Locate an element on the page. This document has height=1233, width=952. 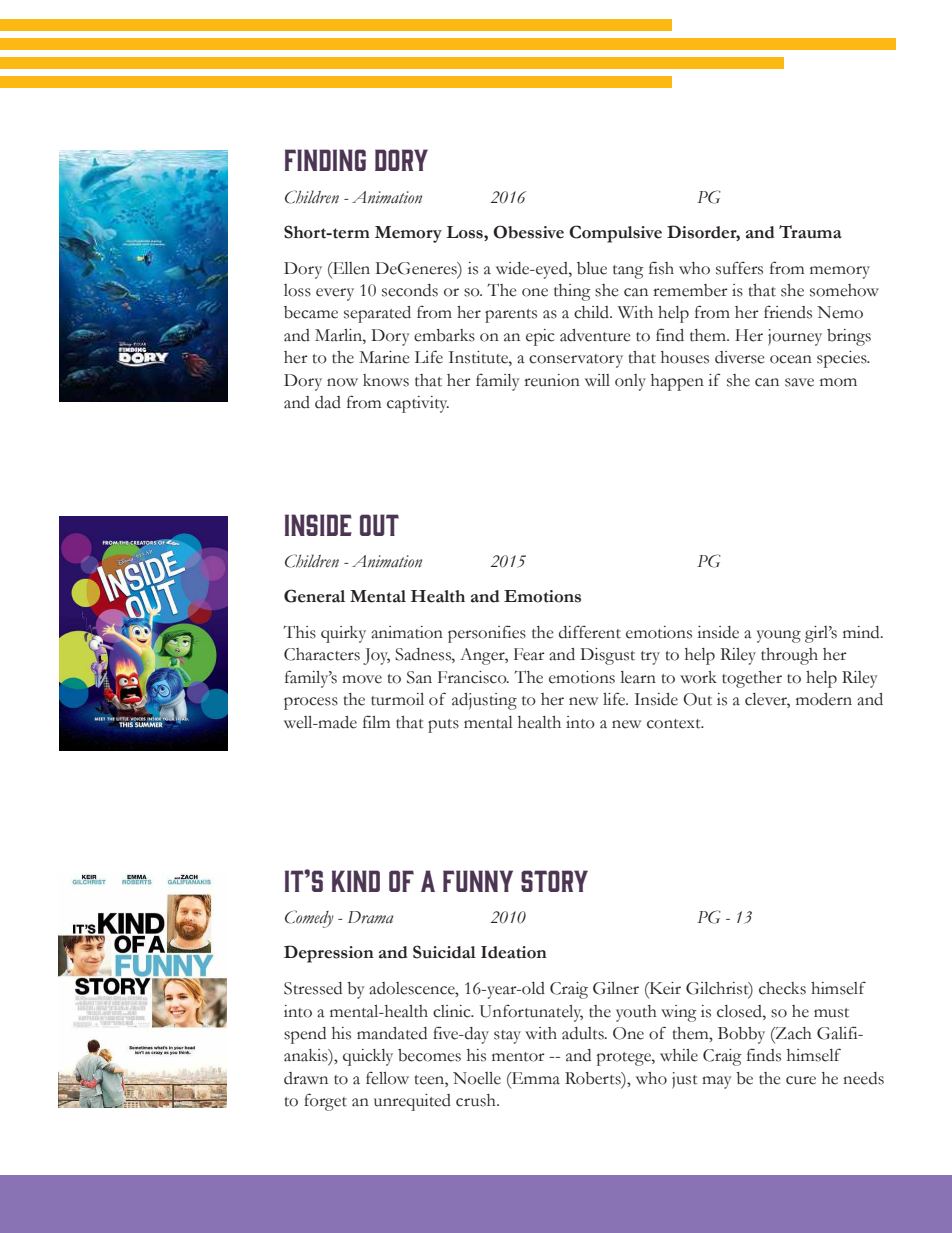
fellow is located at coordinates (387, 1078).
